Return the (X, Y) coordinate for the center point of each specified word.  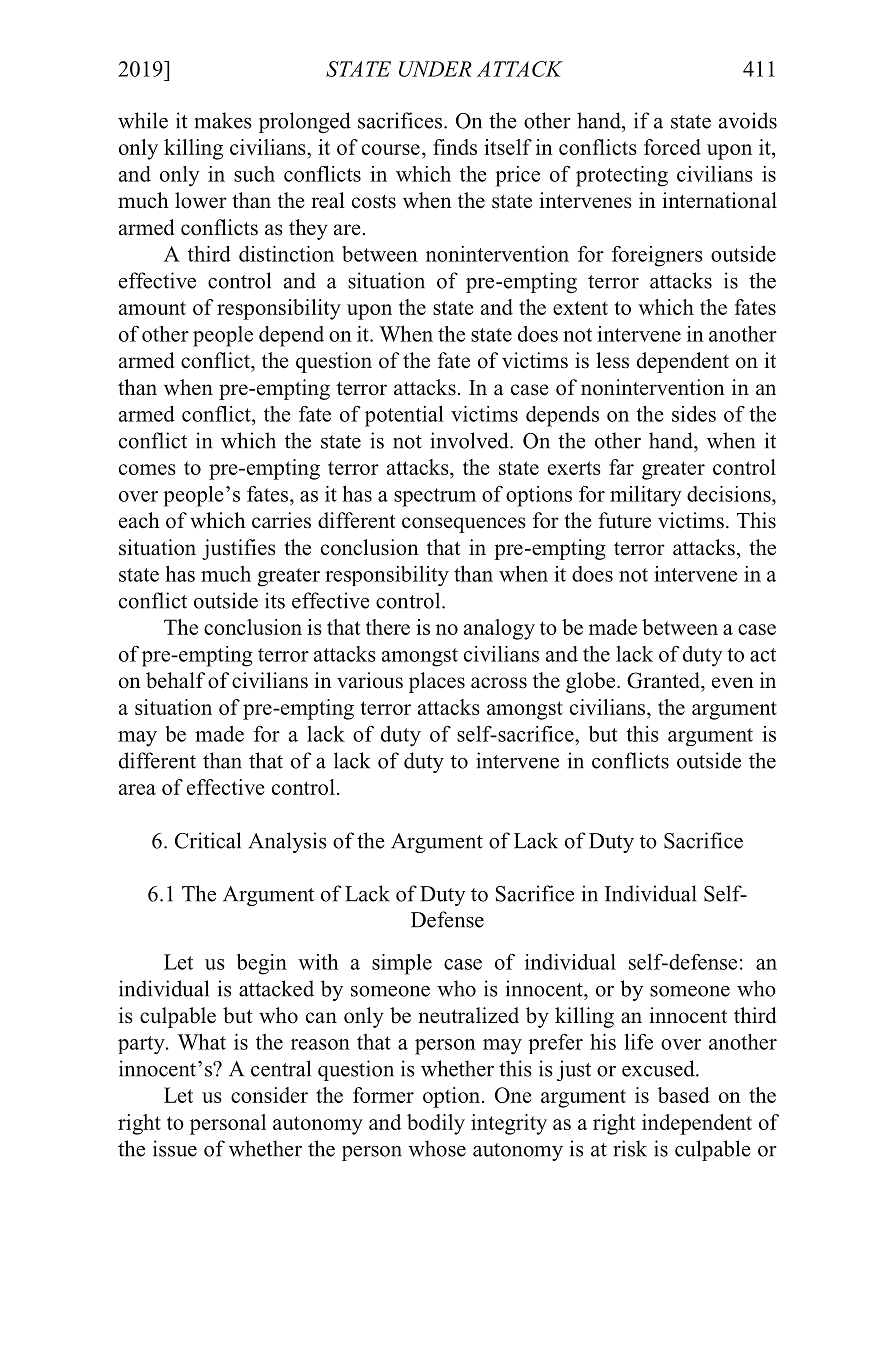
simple (402, 964)
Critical (208, 840)
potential (404, 416)
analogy (499, 629)
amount (152, 308)
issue (175, 1148)
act (763, 655)
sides (694, 413)
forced (672, 147)
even (733, 683)
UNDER (435, 69)
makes (223, 120)
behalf (175, 680)
